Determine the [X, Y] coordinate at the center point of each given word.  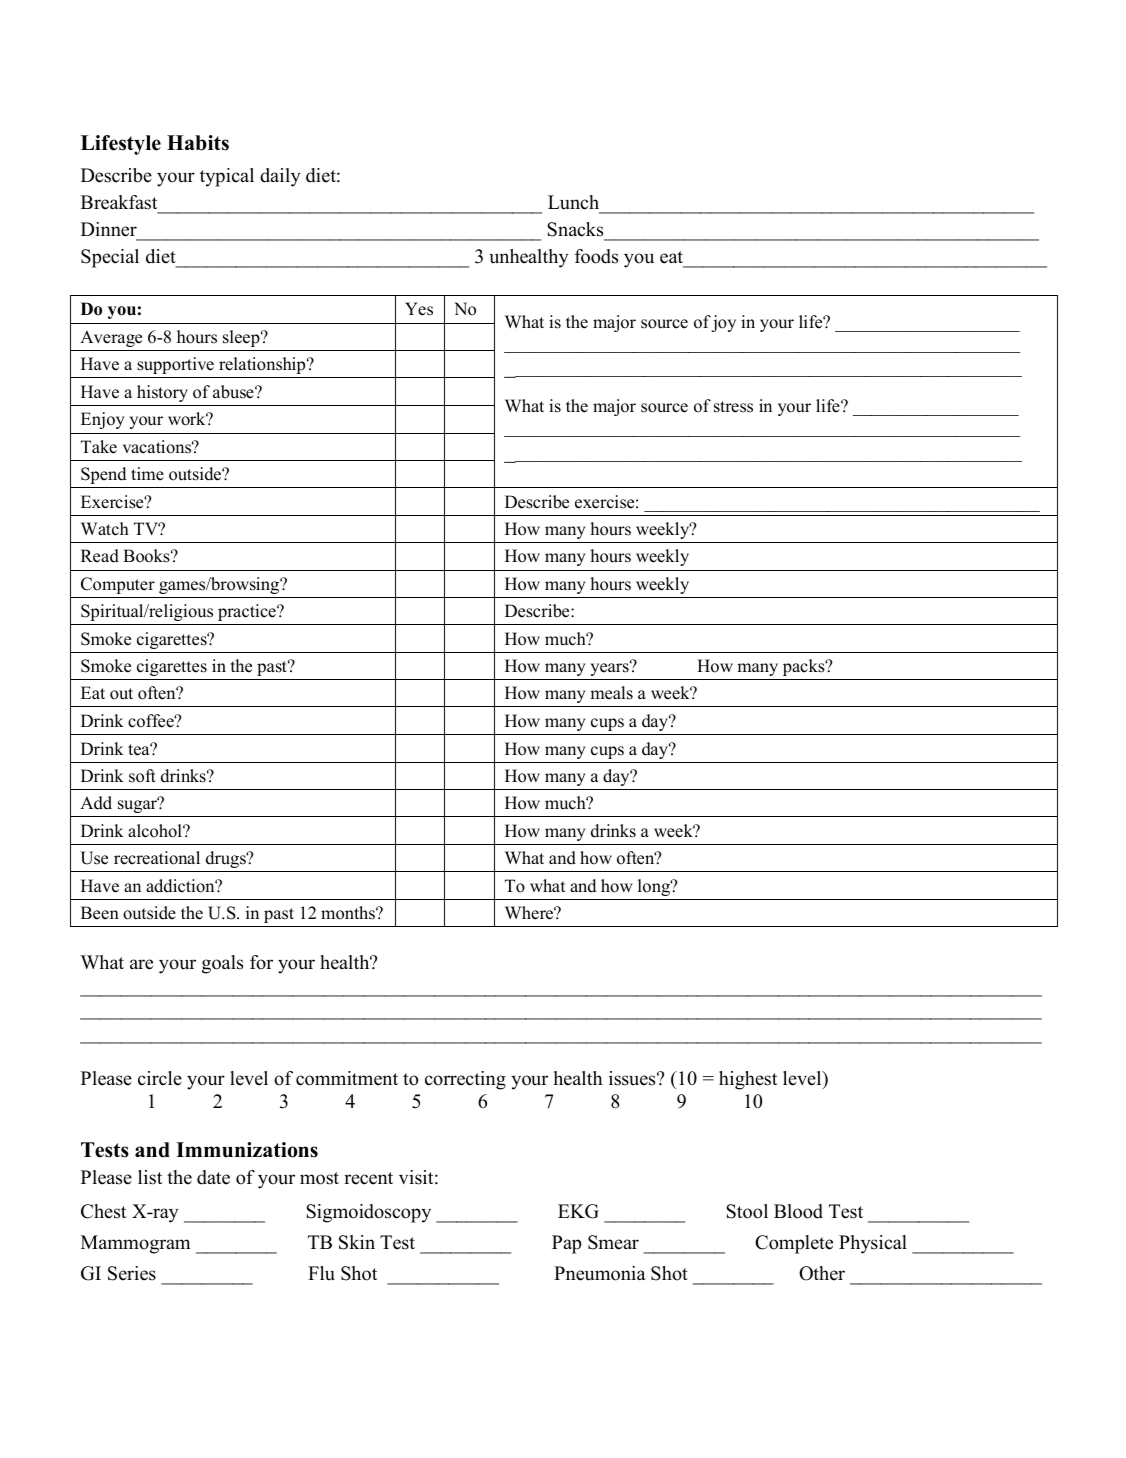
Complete [794, 1244]
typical [227, 177]
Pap [566, 1244]
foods [596, 256]
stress [733, 407]
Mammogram [135, 1244]
